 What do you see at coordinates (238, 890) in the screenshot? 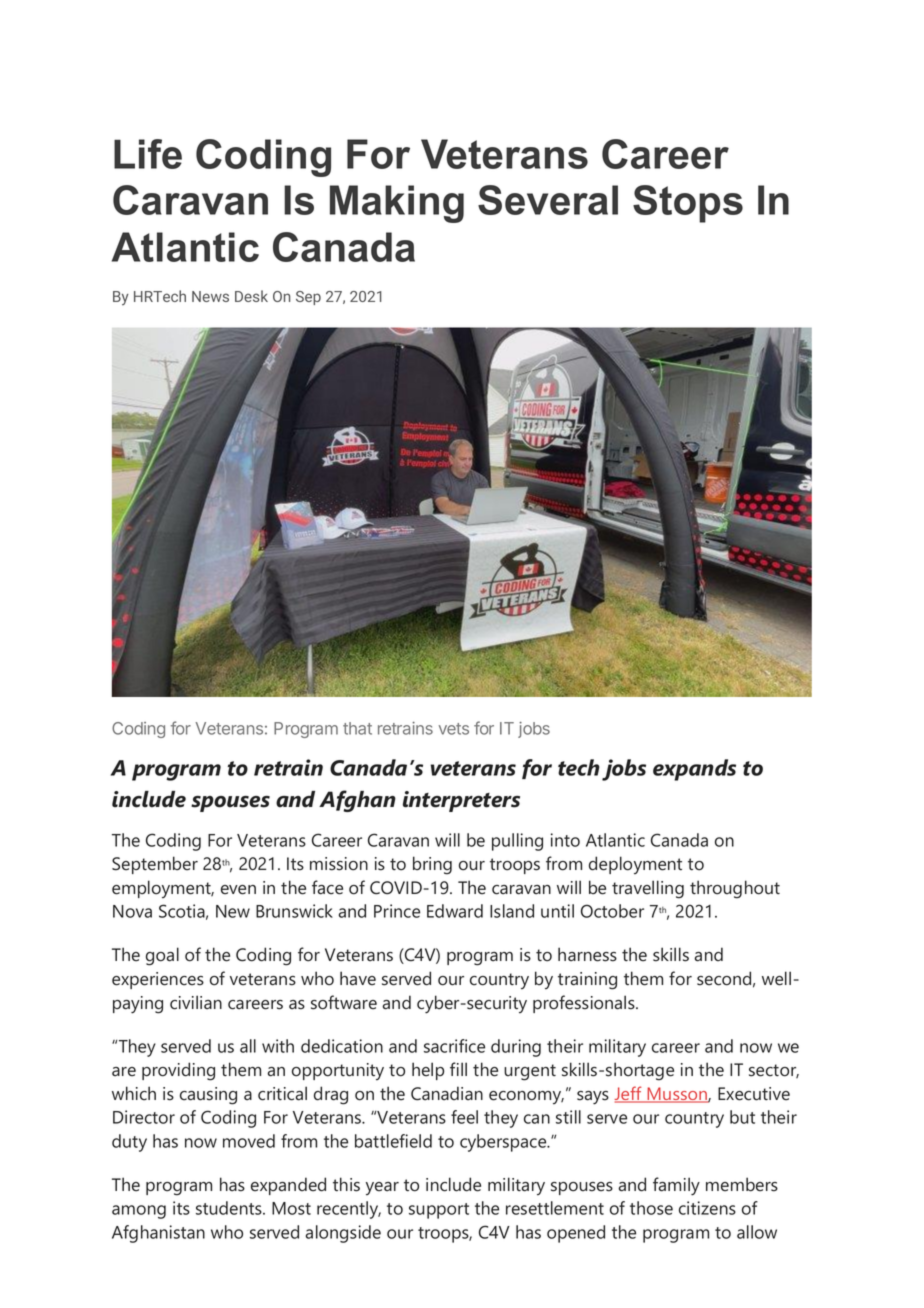
I see `even` at bounding box center [238, 890].
